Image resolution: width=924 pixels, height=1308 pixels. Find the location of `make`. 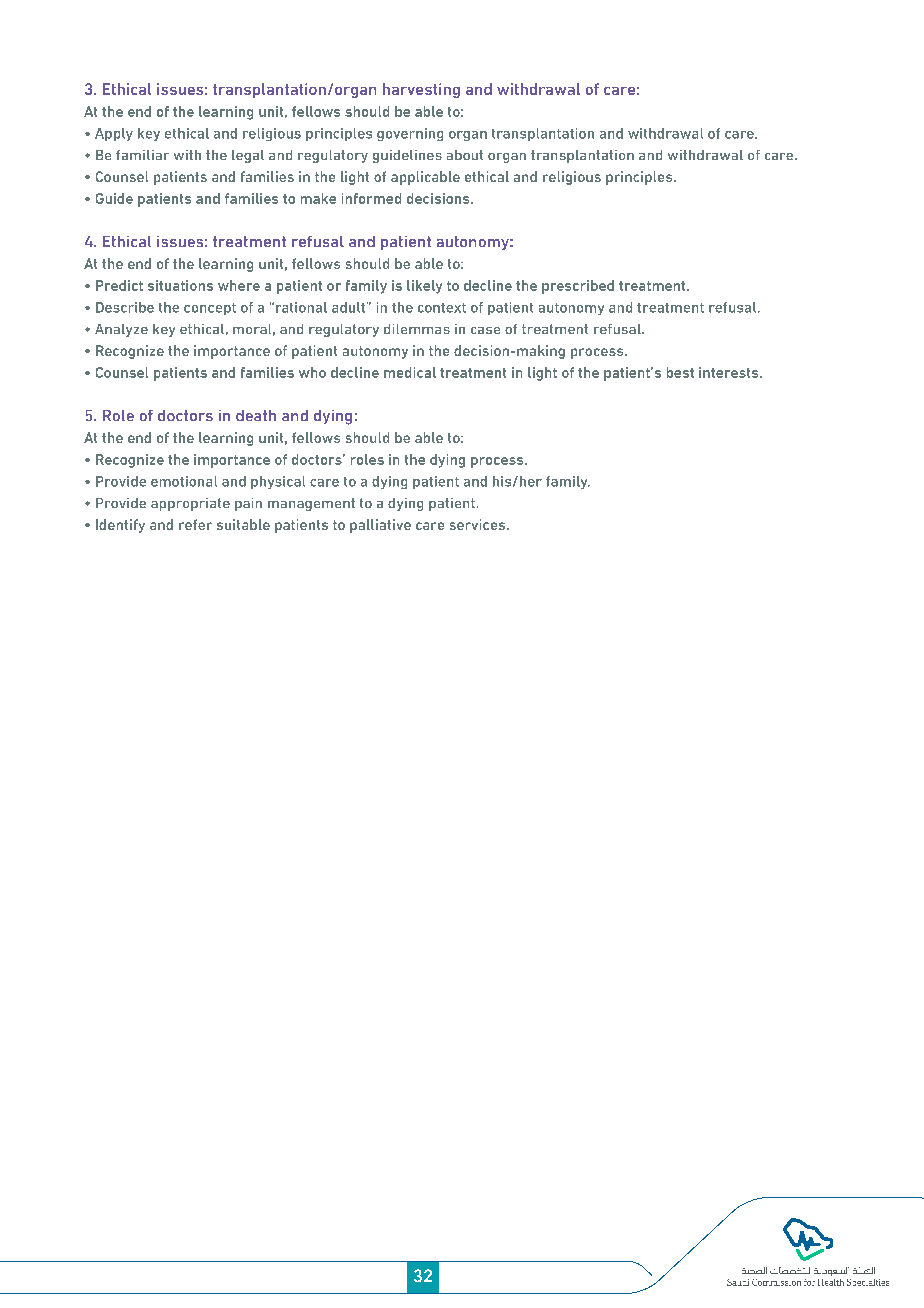

make is located at coordinates (318, 198).
